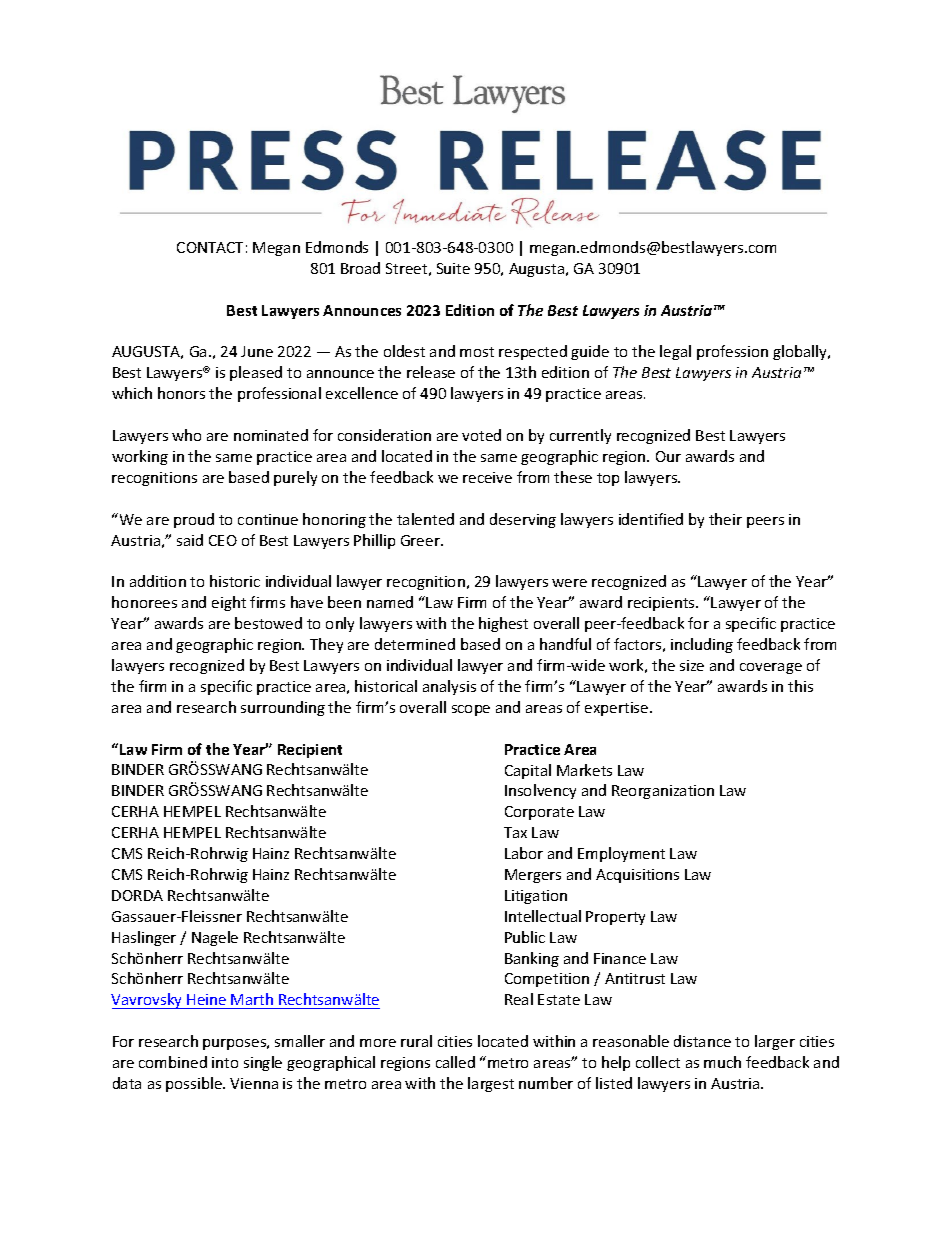  What do you see at coordinates (225, 1062) in the screenshot?
I see `into` at bounding box center [225, 1062].
